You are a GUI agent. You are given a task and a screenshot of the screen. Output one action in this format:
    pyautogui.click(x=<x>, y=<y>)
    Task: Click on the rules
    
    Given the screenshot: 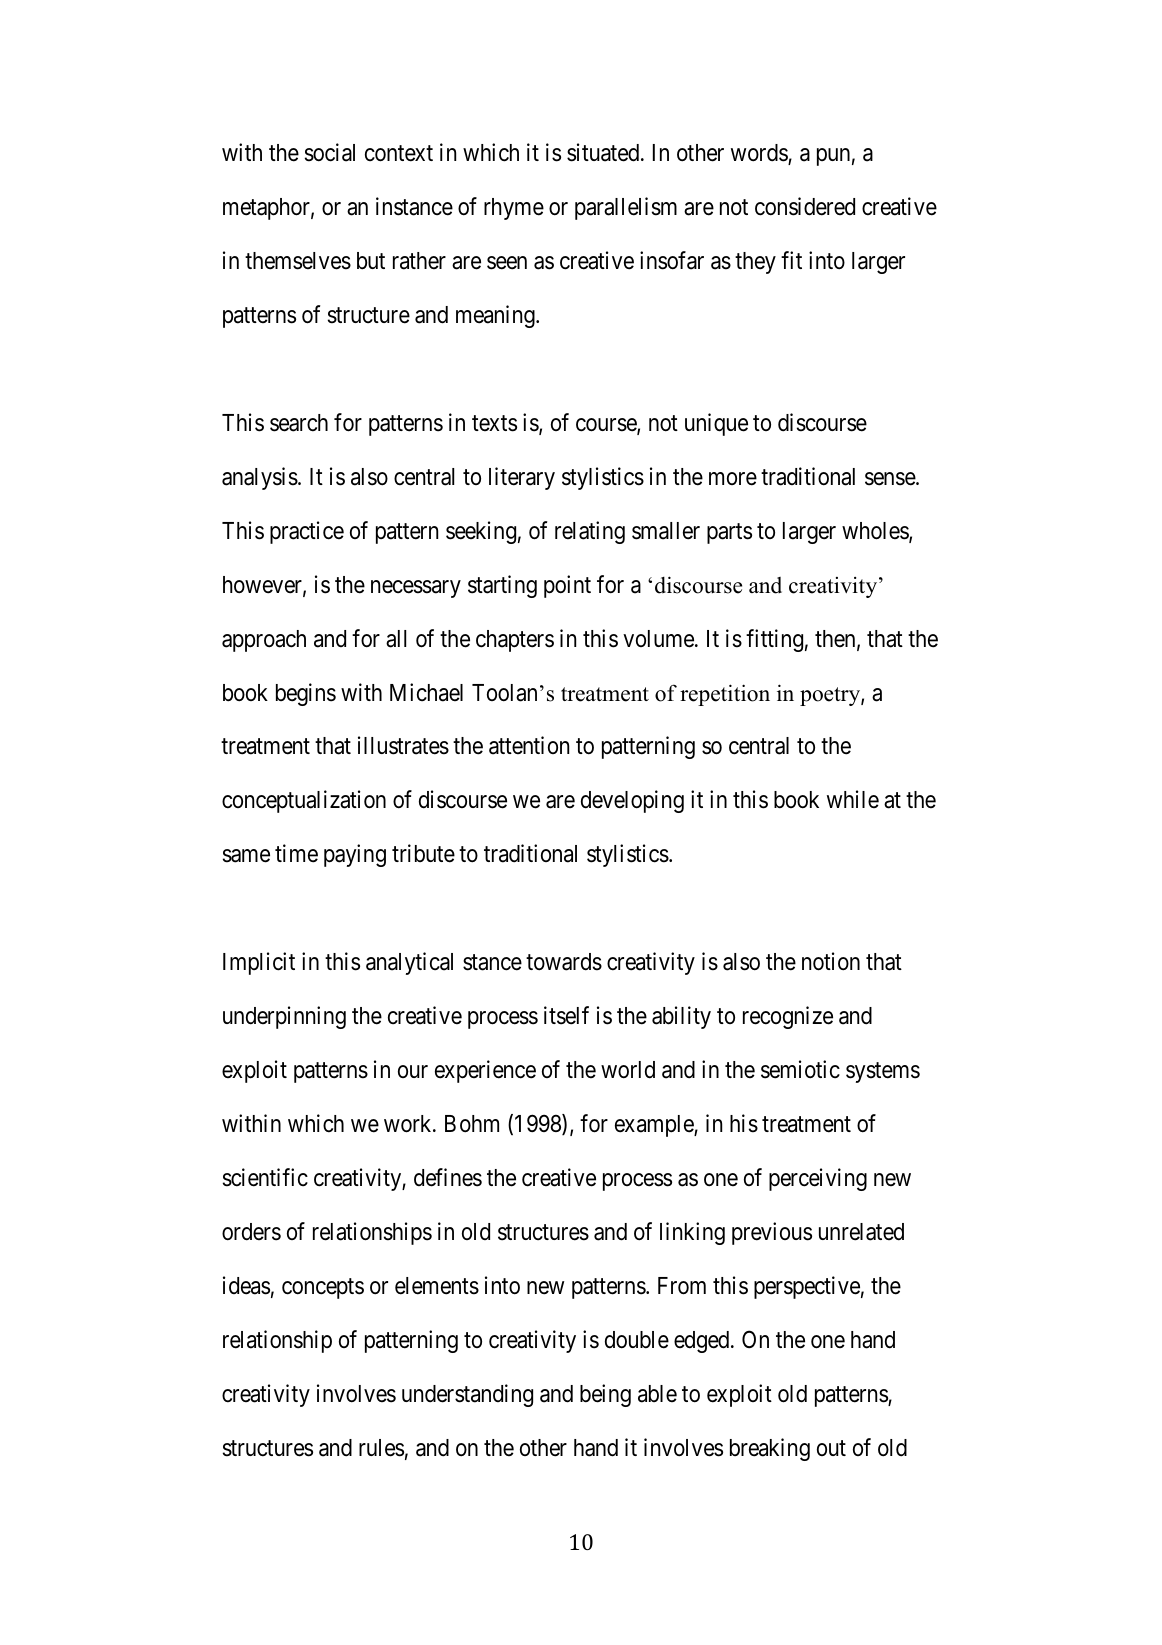 What is the action you would take?
    pyautogui.click(x=381, y=1448)
